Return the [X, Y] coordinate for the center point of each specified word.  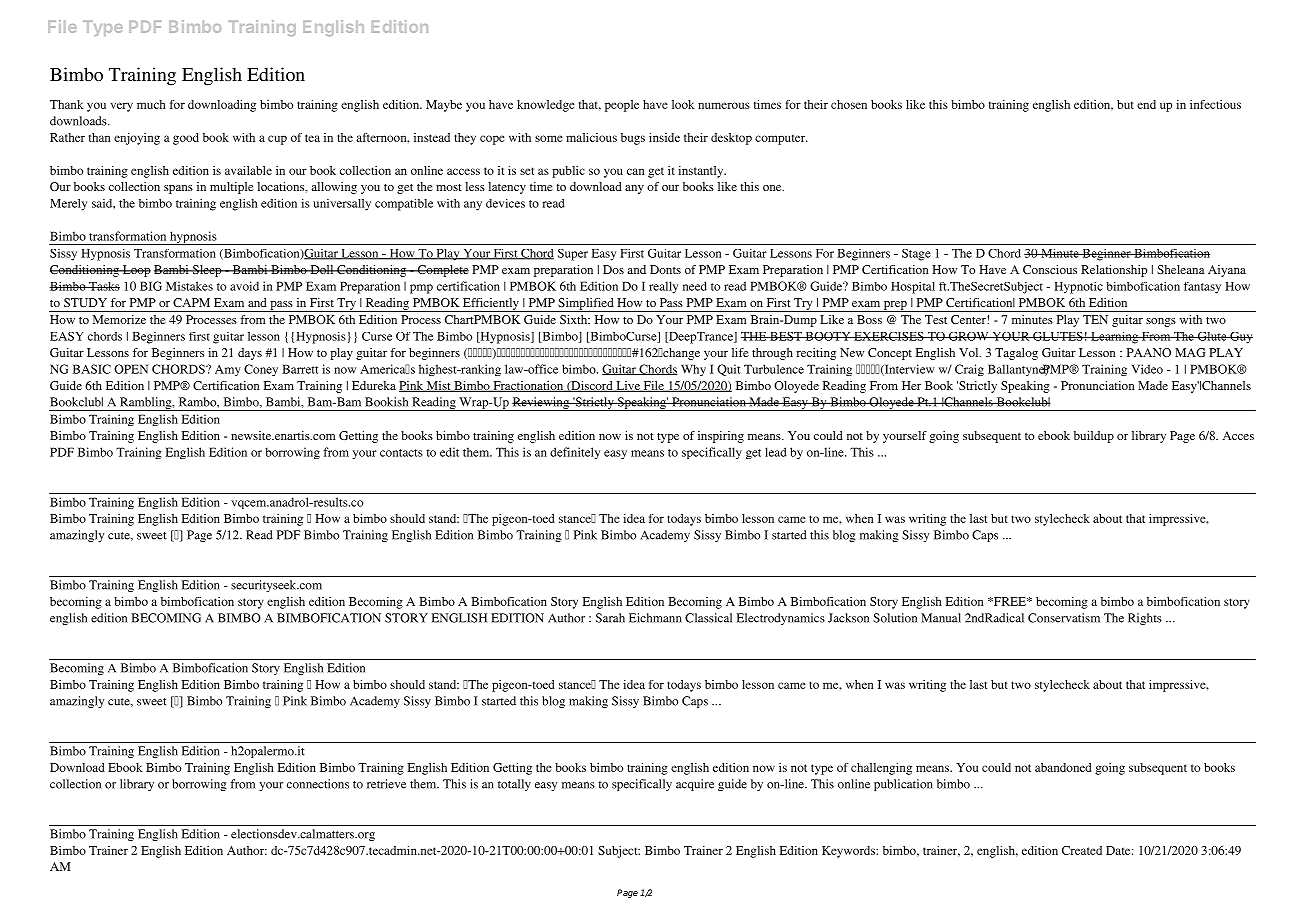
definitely [575, 453]
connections [318, 784]
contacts [401, 453]
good [186, 139]
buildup [1094, 437]
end [1146, 104]
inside [664, 137]
